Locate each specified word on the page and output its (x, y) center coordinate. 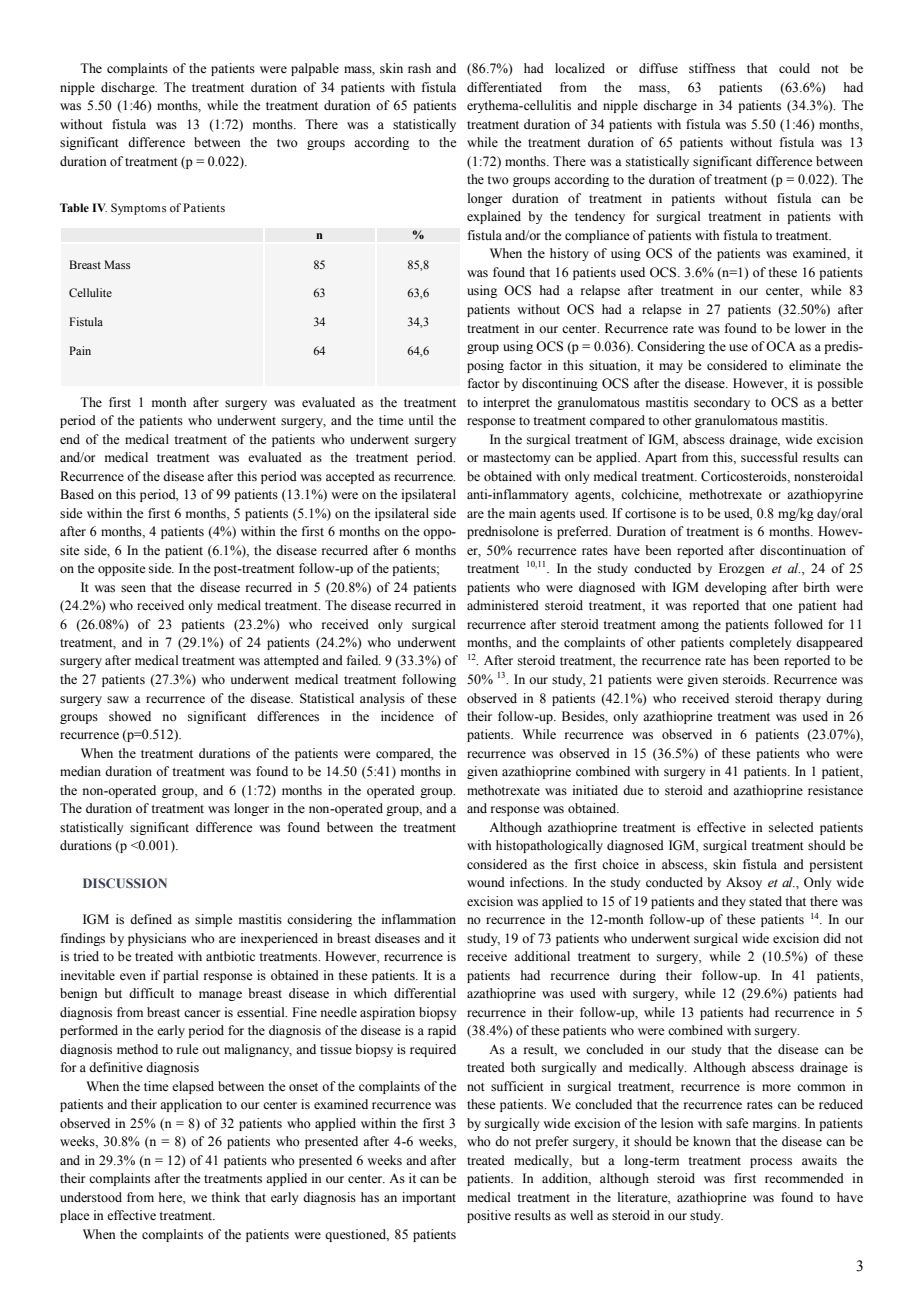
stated (765, 901)
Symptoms (138, 209)
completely (760, 643)
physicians (157, 939)
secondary (722, 403)
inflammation (419, 919)
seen (133, 589)
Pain (80, 350)
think (225, 1197)
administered (503, 605)
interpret (506, 403)
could (794, 68)
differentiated (504, 87)
